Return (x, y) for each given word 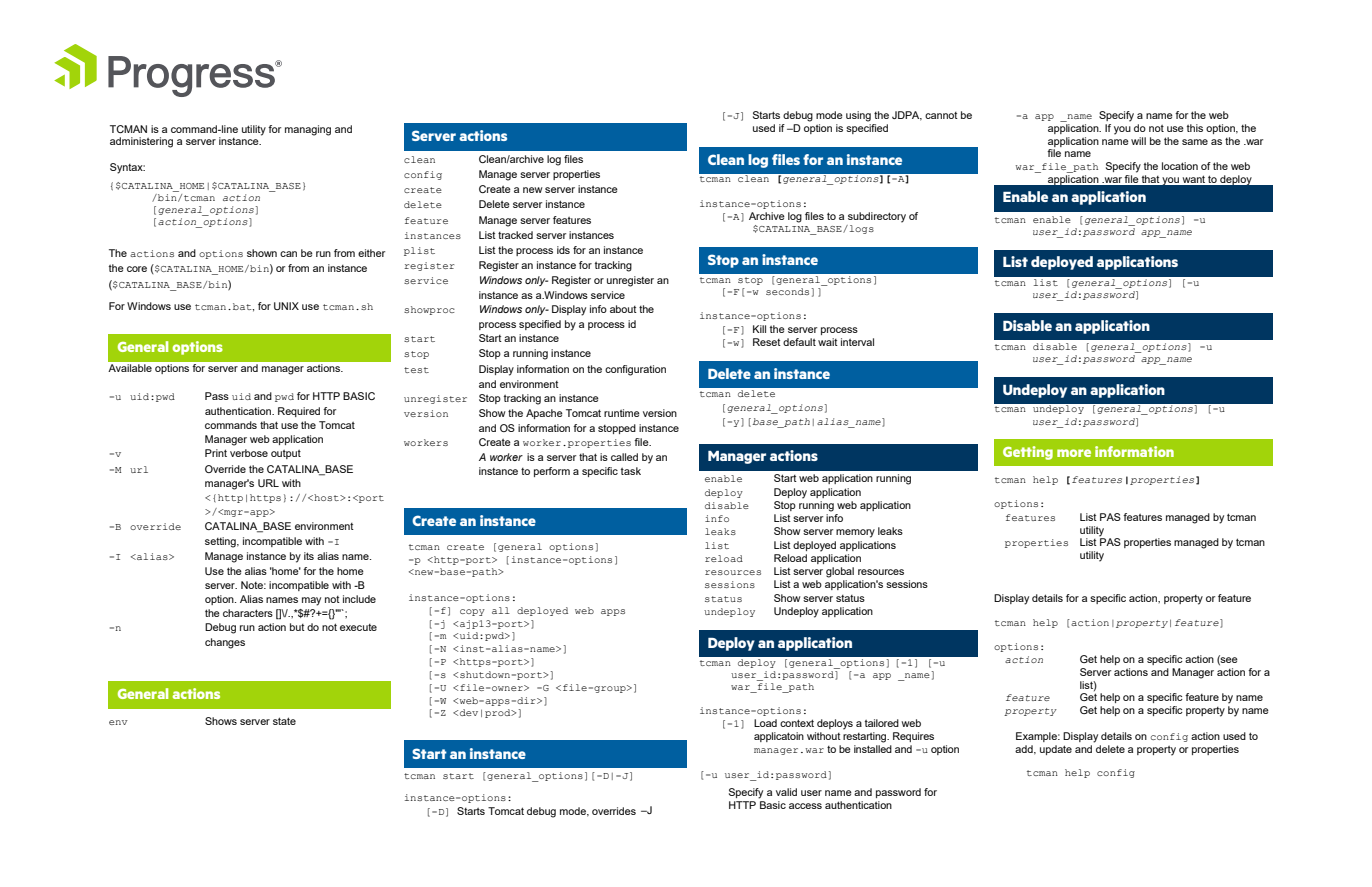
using (858, 116)
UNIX (286, 306)
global (840, 572)
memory (855, 533)
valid (786, 792)
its (309, 556)
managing (308, 130)
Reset (767, 342)
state (284, 721)
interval (857, 342)
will (1138, 141)
